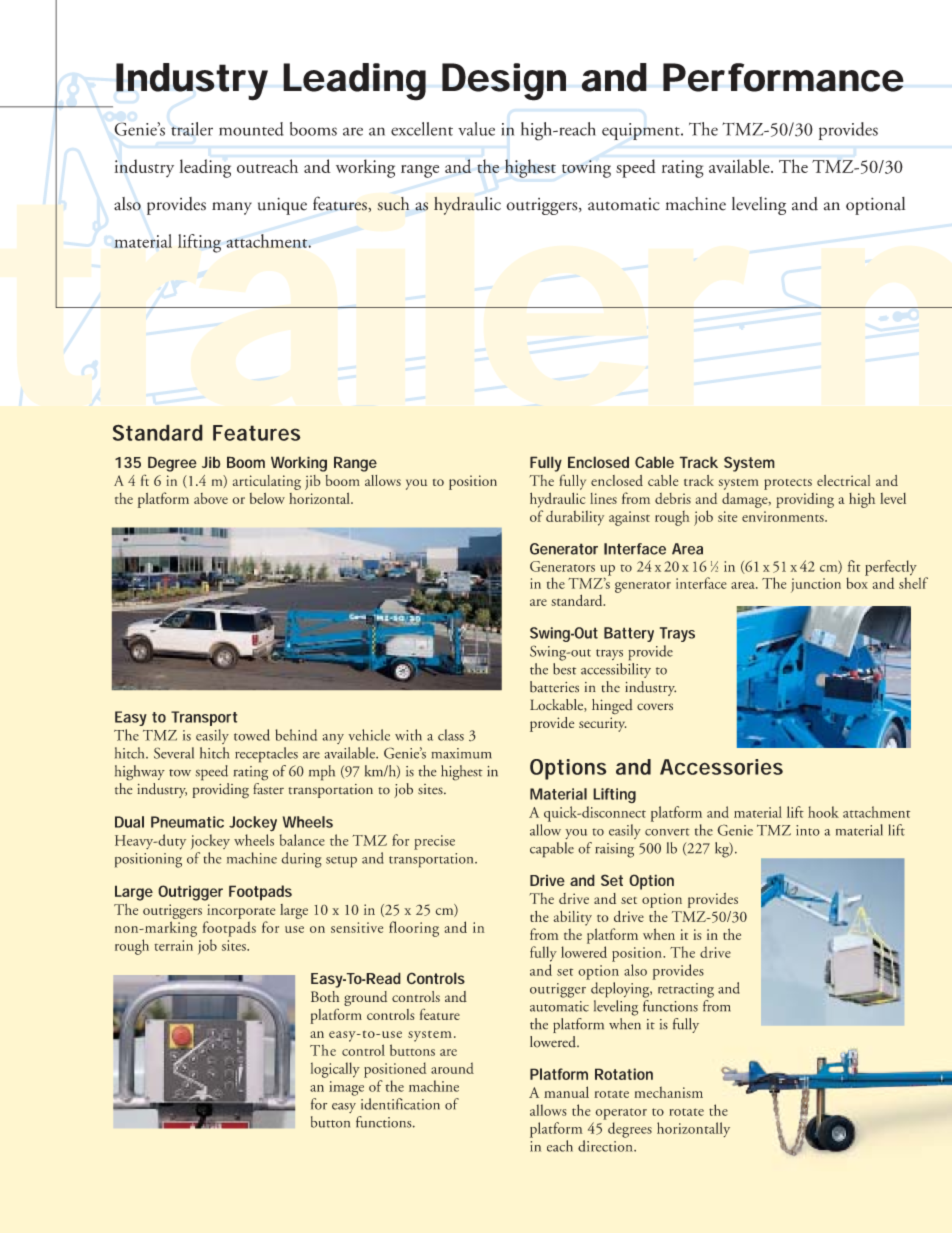 This document has height=1233, width=952. Describe the element at coordinates (393, 204) in the document. I see `such` at that location.
